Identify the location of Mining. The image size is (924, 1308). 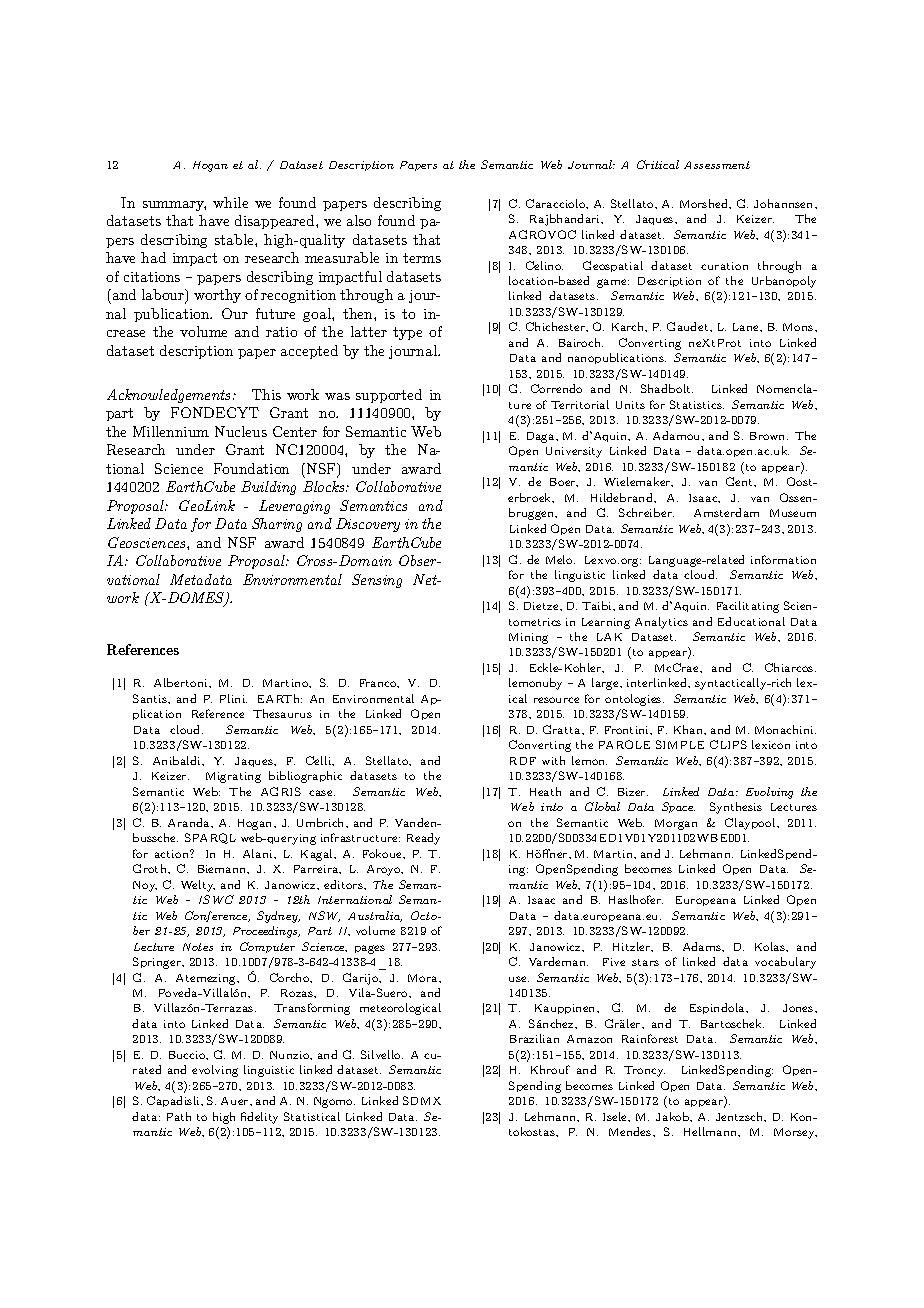
(528, 638).
